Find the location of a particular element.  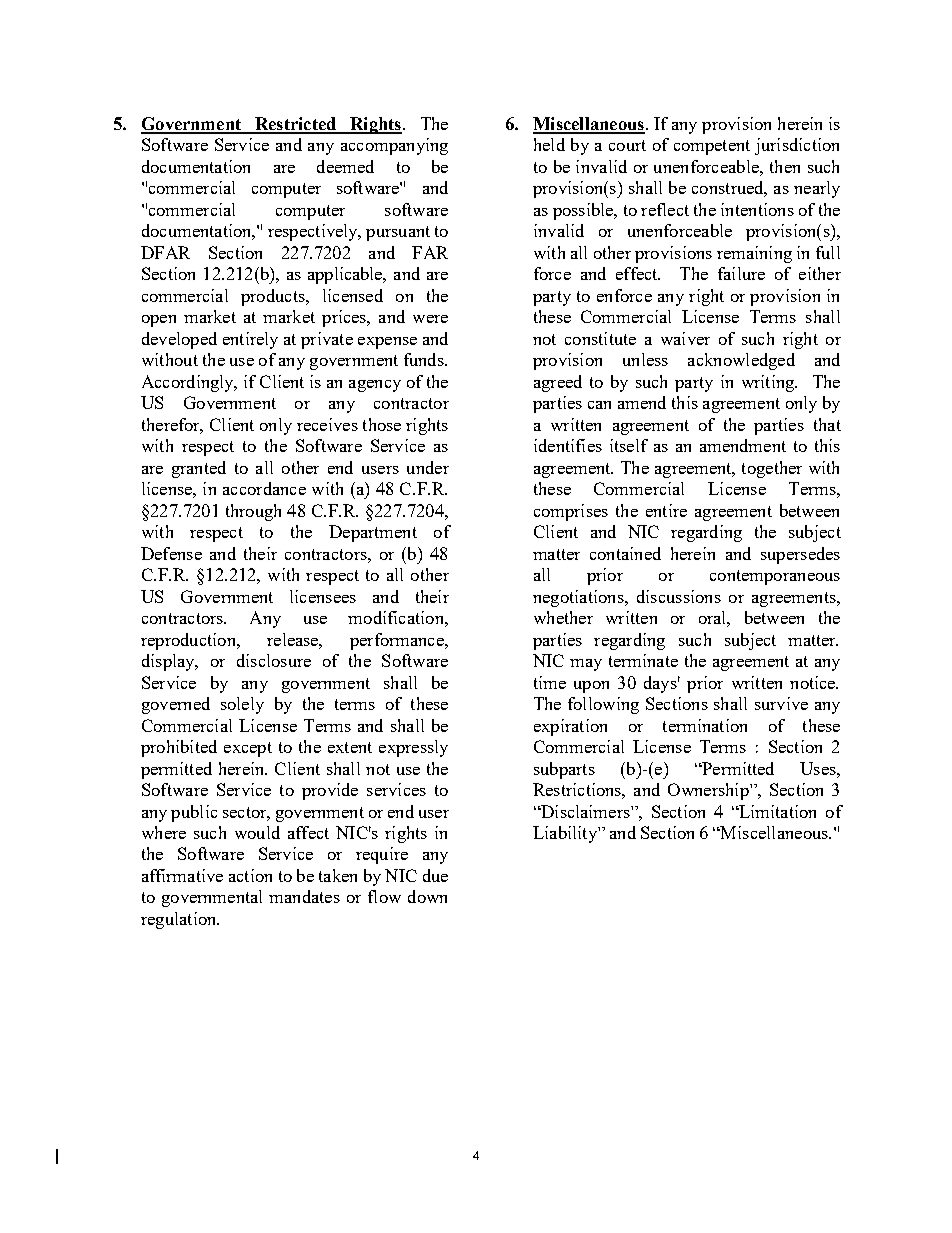

action is located at coordinates (250, 875).
